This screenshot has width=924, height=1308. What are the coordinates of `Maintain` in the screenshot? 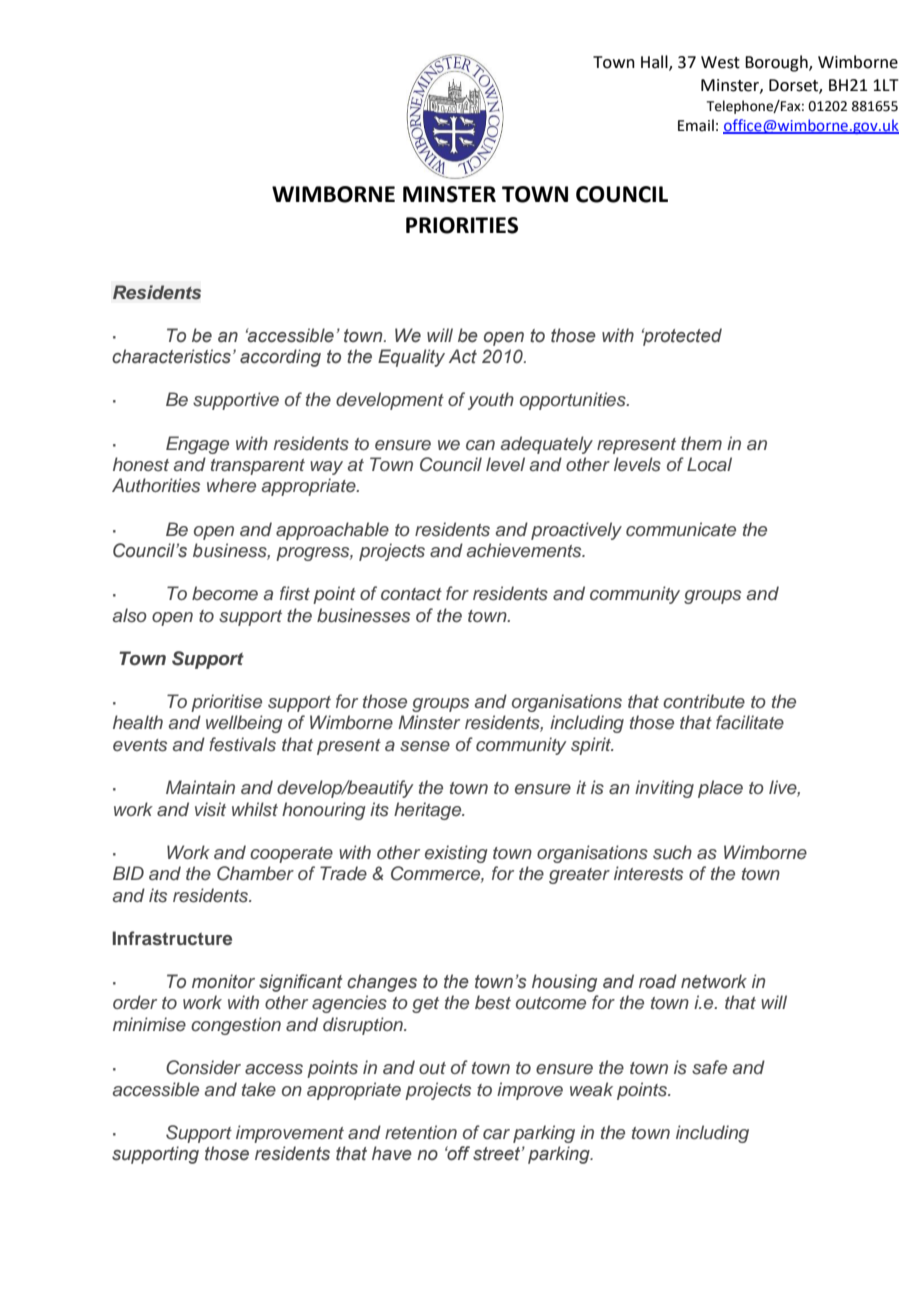 It's located at (200, 787).
